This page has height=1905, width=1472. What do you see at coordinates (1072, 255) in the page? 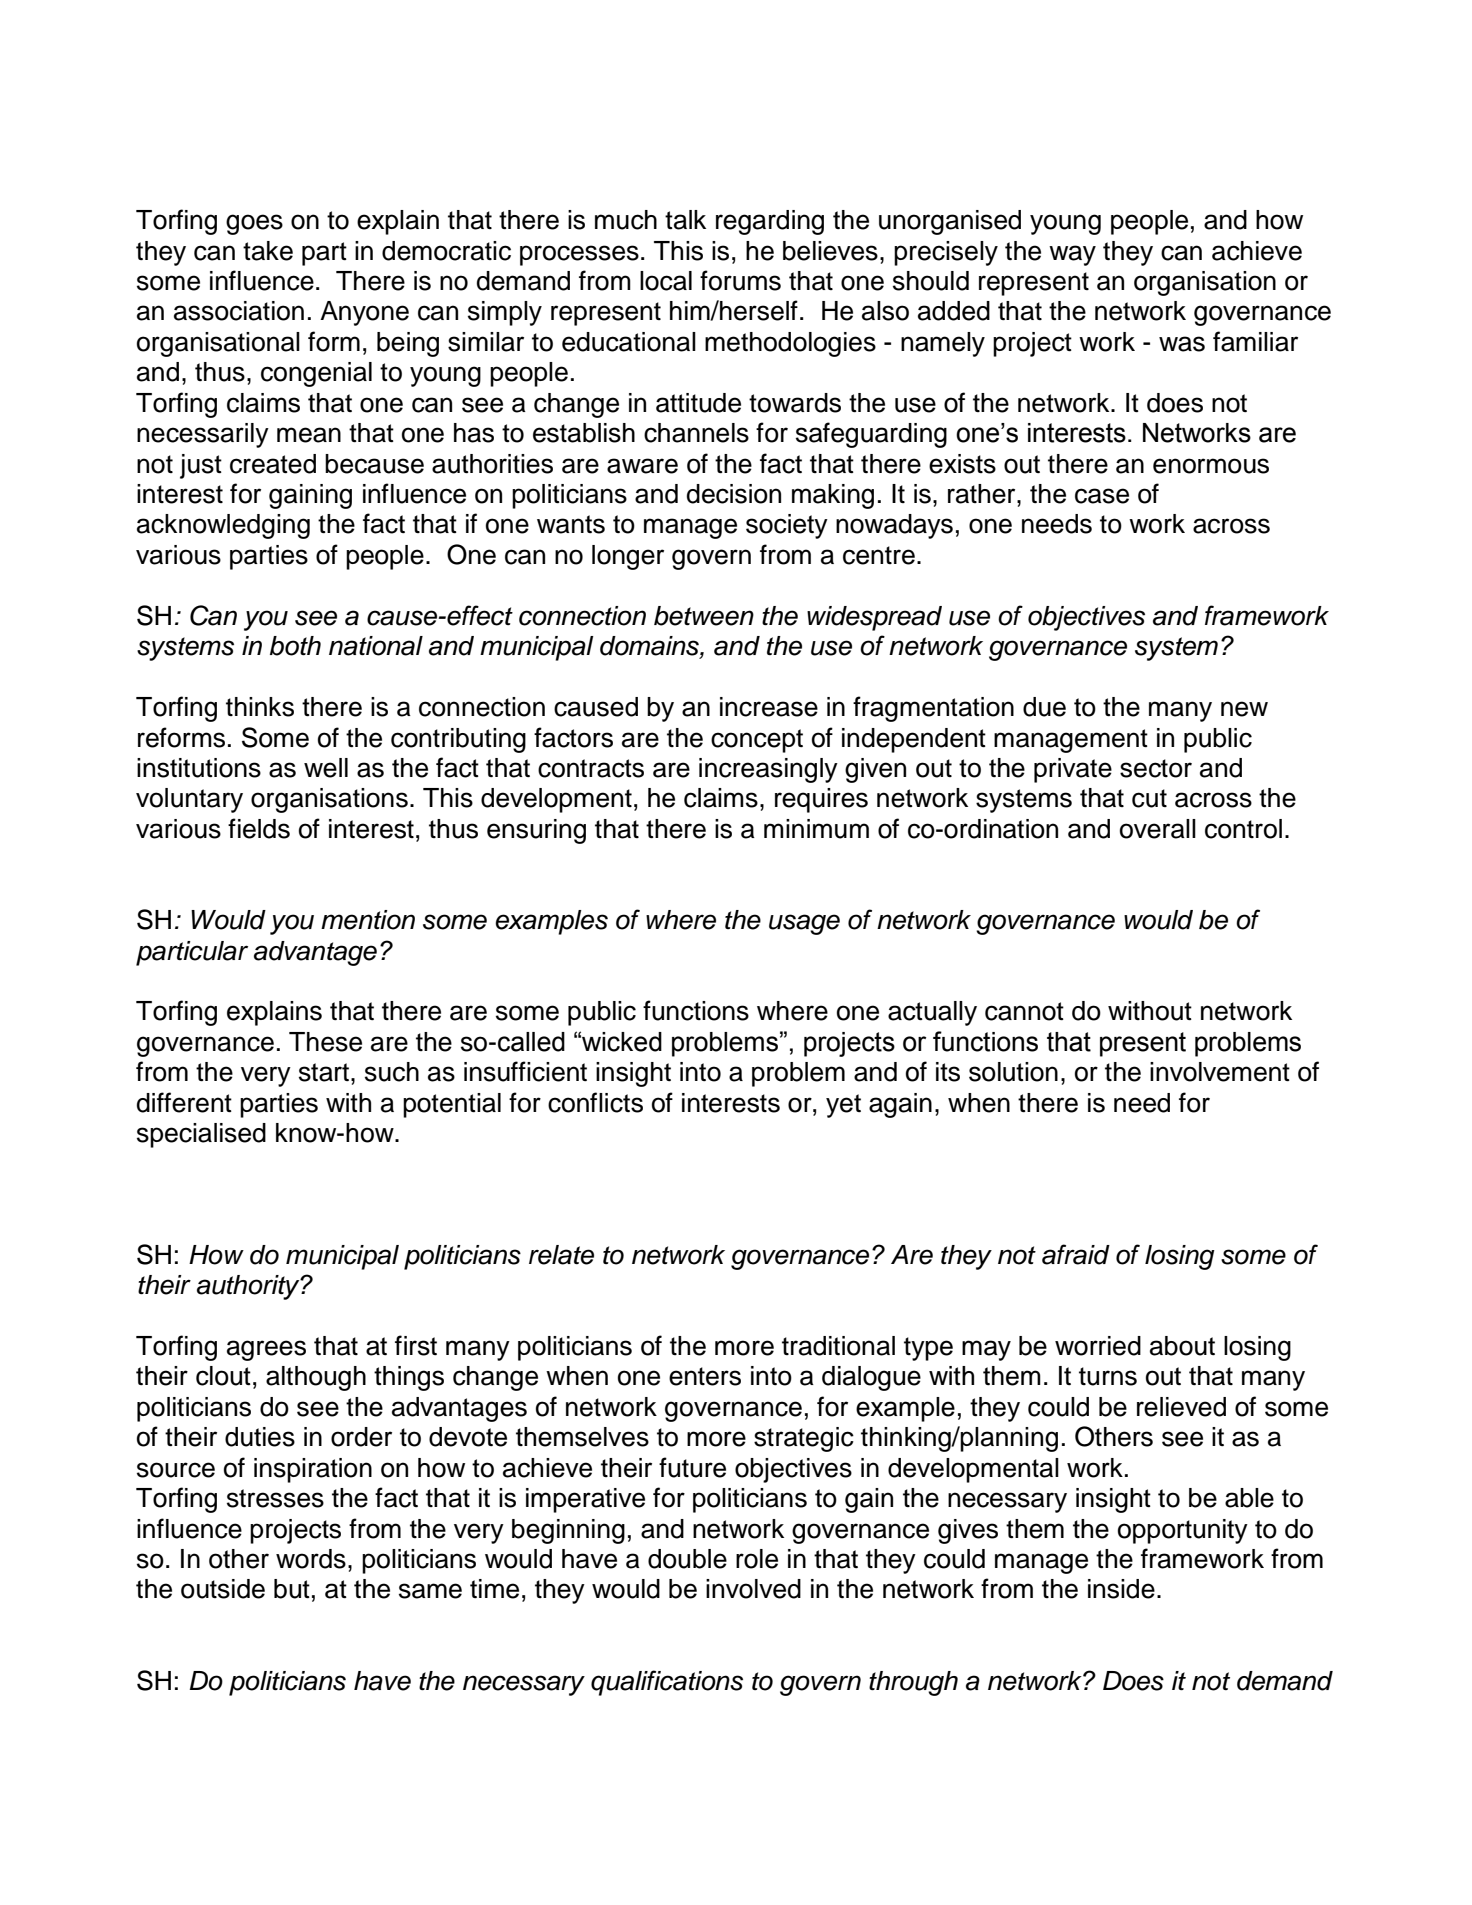
I see `way` at bounding box center [1072, 255].
